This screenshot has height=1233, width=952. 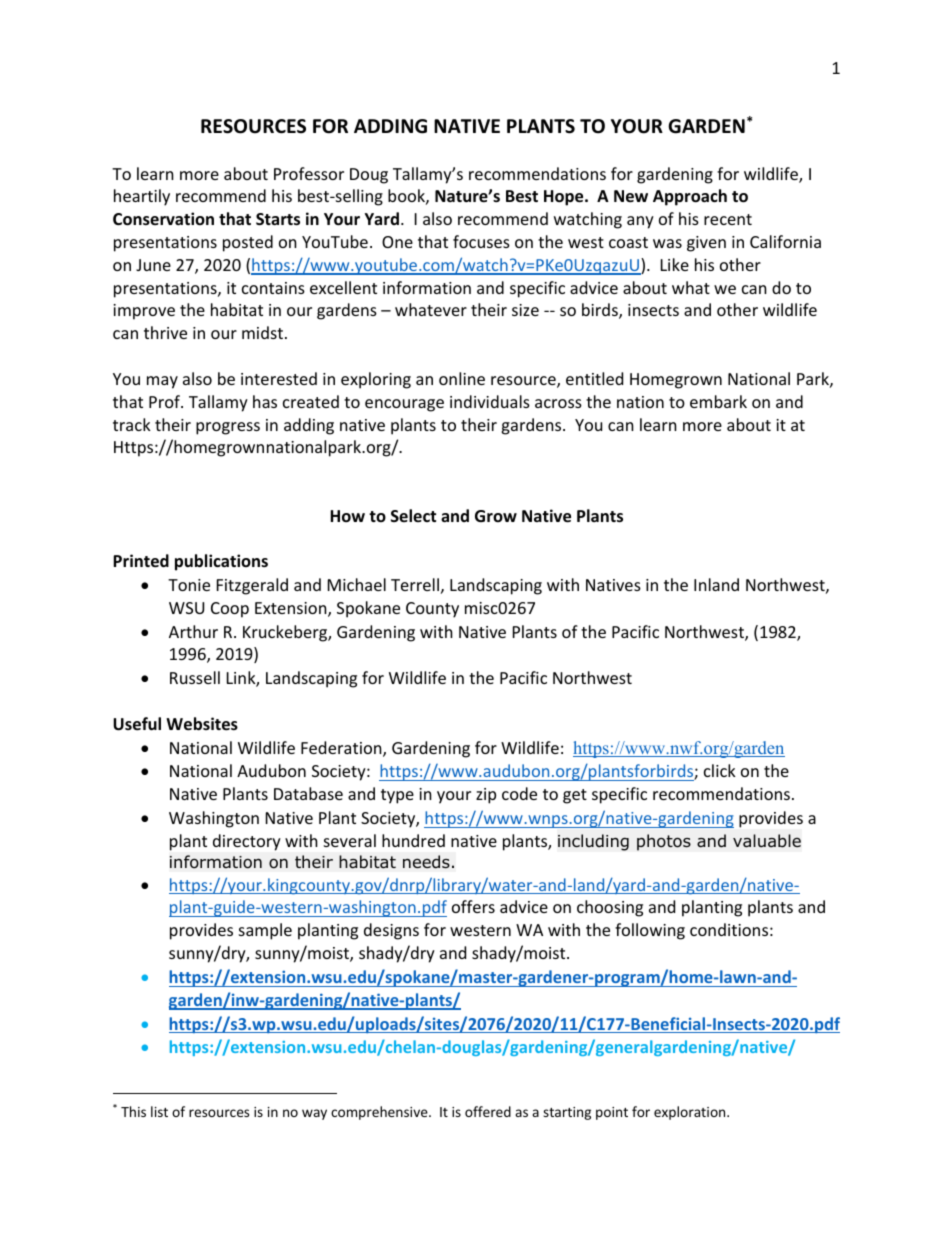 I want to click on list, so click(x=159, y=1111).
